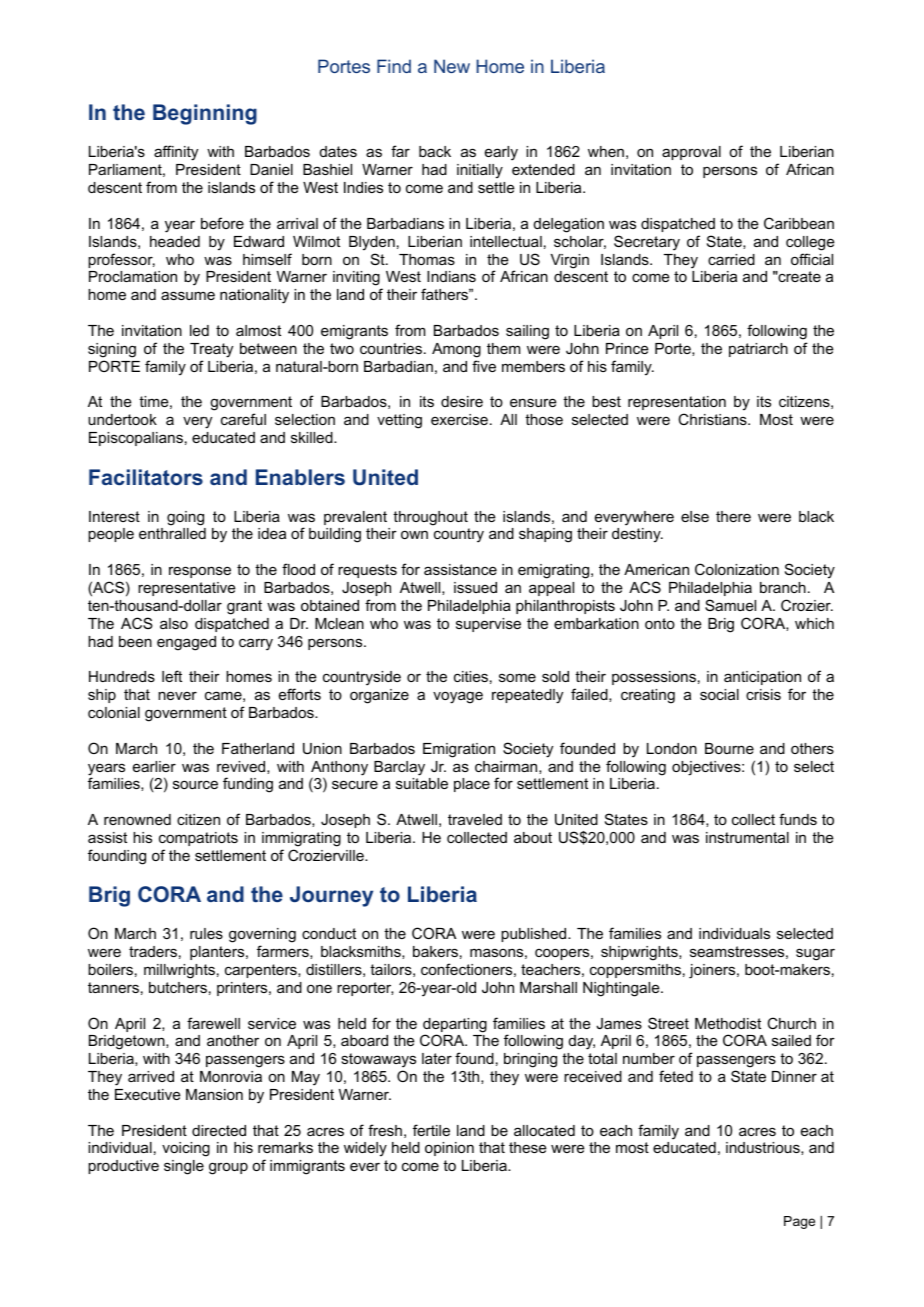  What do you see at coordinates (449, 1149) in the document?
I see `opinion` at bounding box center [449, 1149].
